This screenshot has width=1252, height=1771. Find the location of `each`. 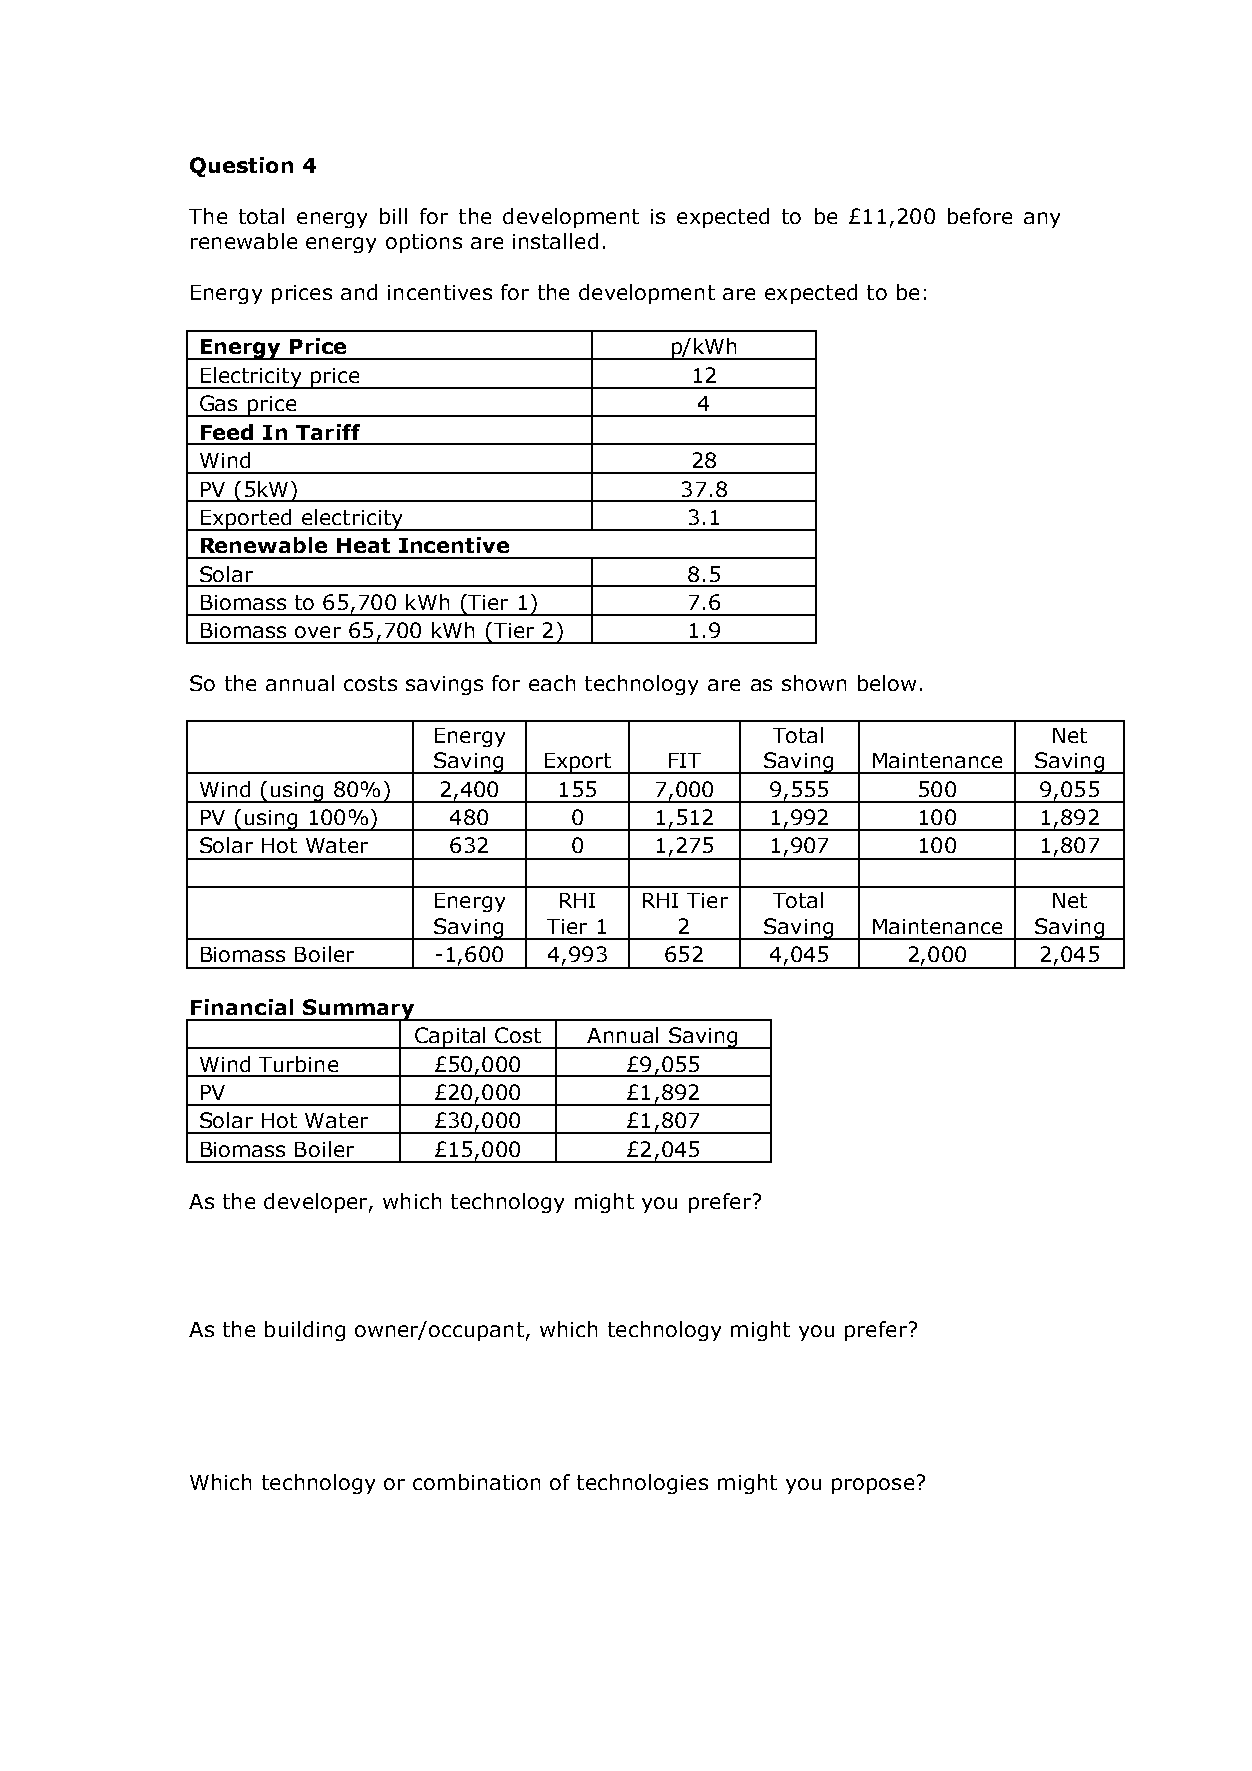

each is located at coordinates (552, 683).
